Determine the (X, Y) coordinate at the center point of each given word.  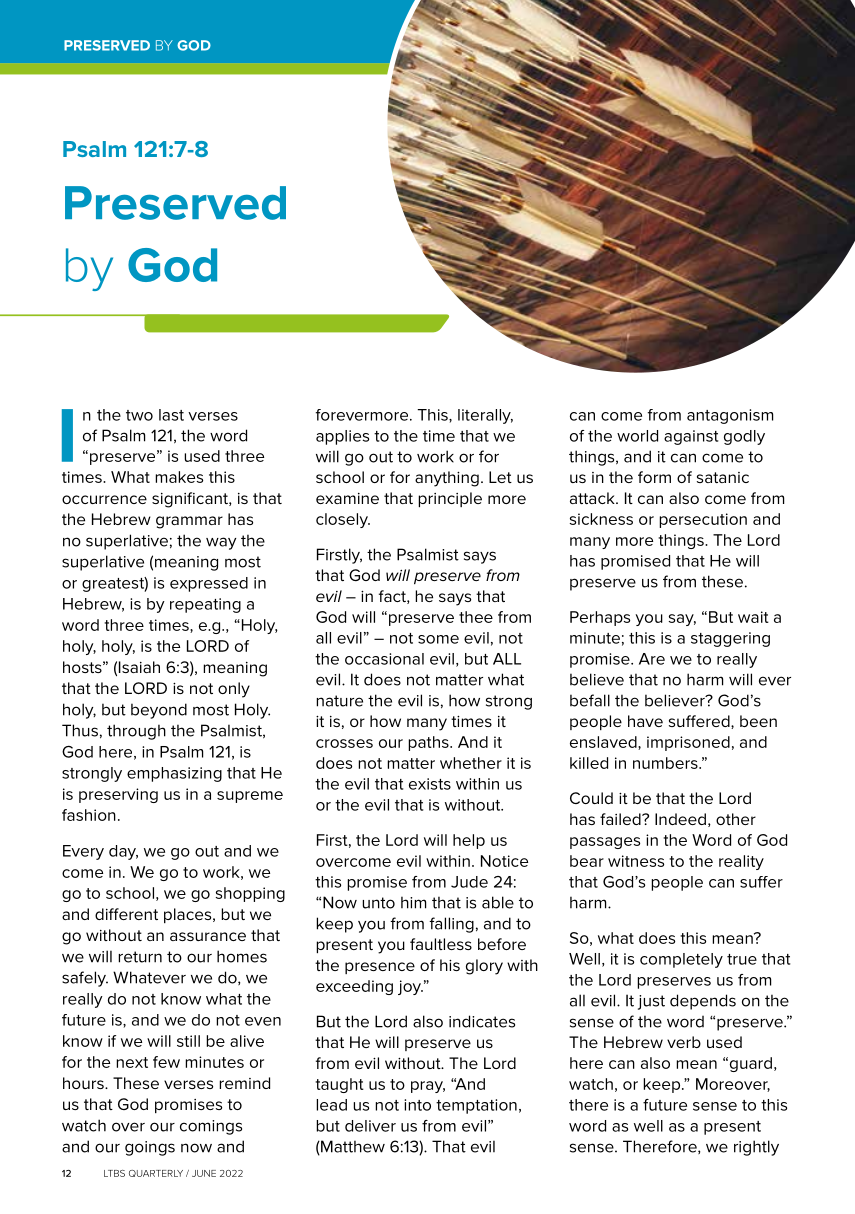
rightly (756, 1148)
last (171, 415)
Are (652, 659)
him (413, 902)
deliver (370, 1126)
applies (342, 437)
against (691, 437)
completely (681, 960)
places (189, 915)
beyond (159, 711)
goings (150, 1148)
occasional (384, 659)
